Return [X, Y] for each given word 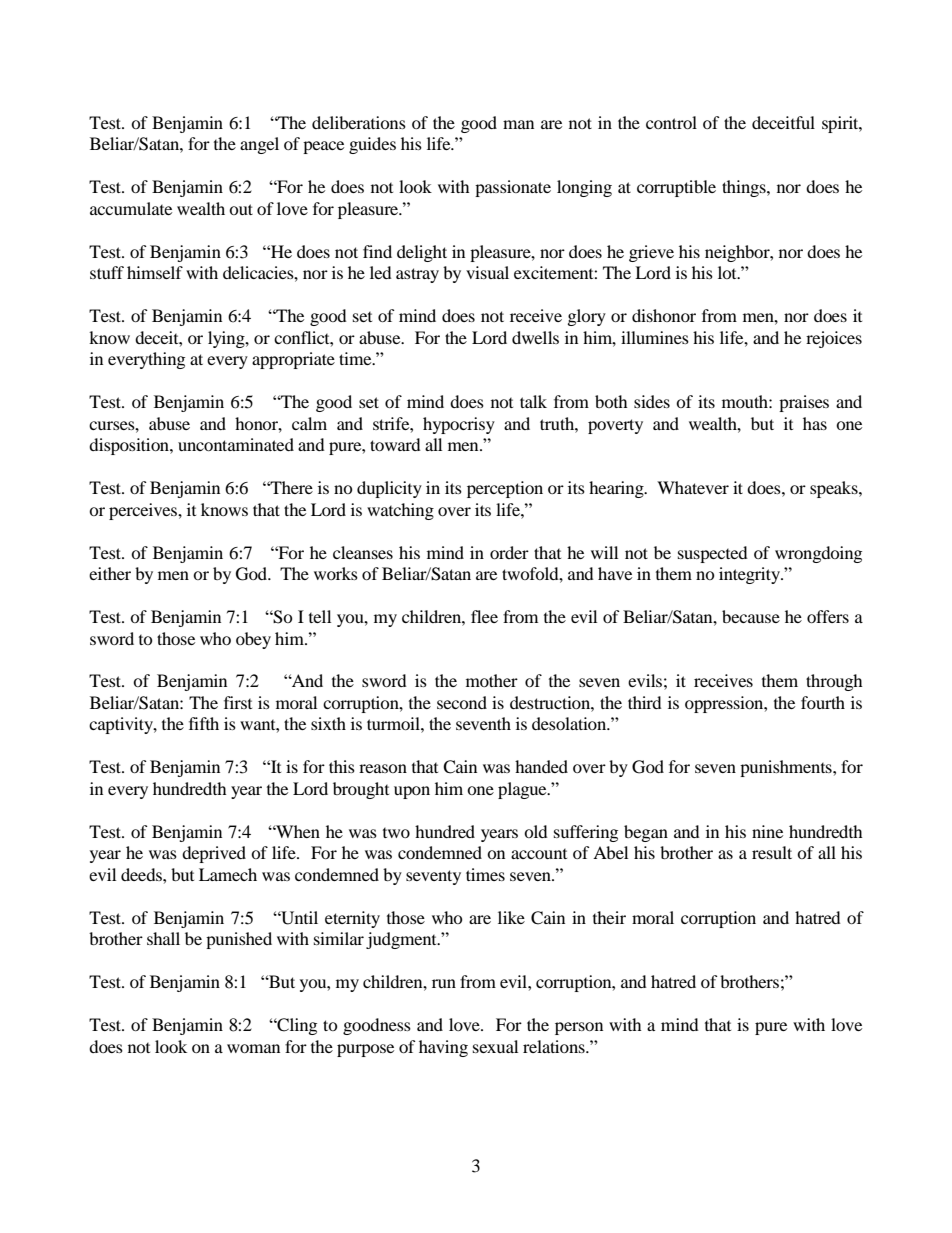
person [579, 1028]
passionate [513, 188]
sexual [495, 1046]
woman [253, 1048]
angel [259, 145]
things [745, 188]
